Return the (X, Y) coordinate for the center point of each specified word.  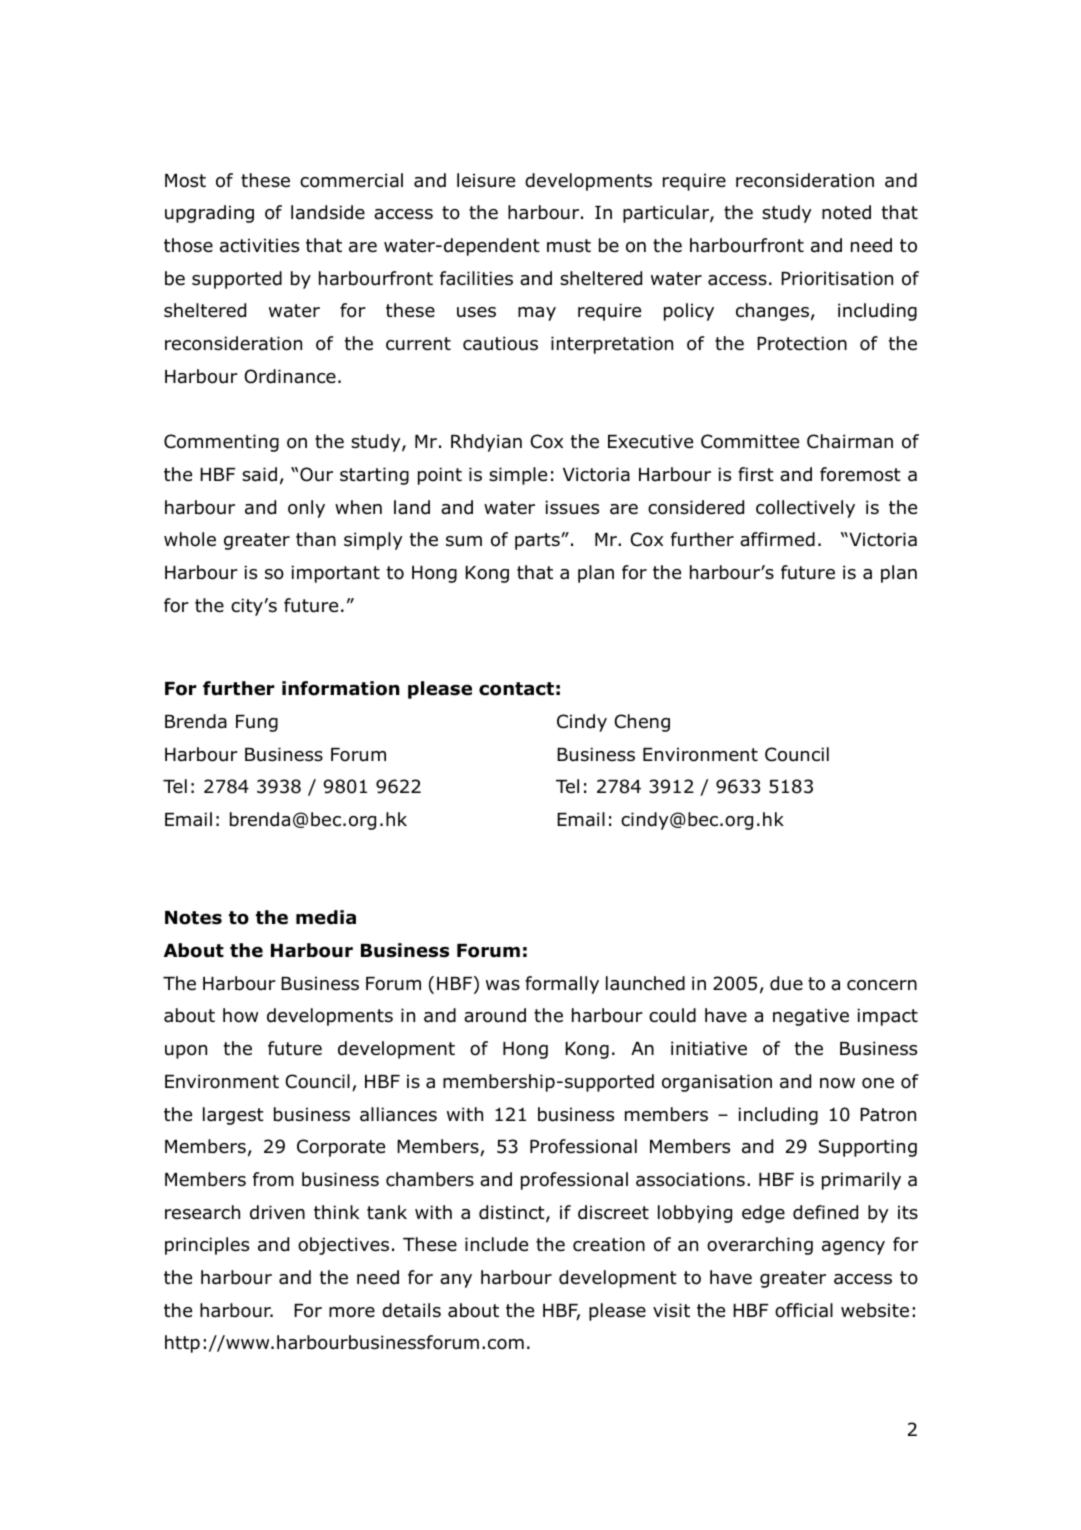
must (569, 246)
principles (207, 1246)
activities (259, 245)
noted (846, 212)
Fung (257, 723)
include (496, 1244)
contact (516, 689)
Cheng (642, 723)
